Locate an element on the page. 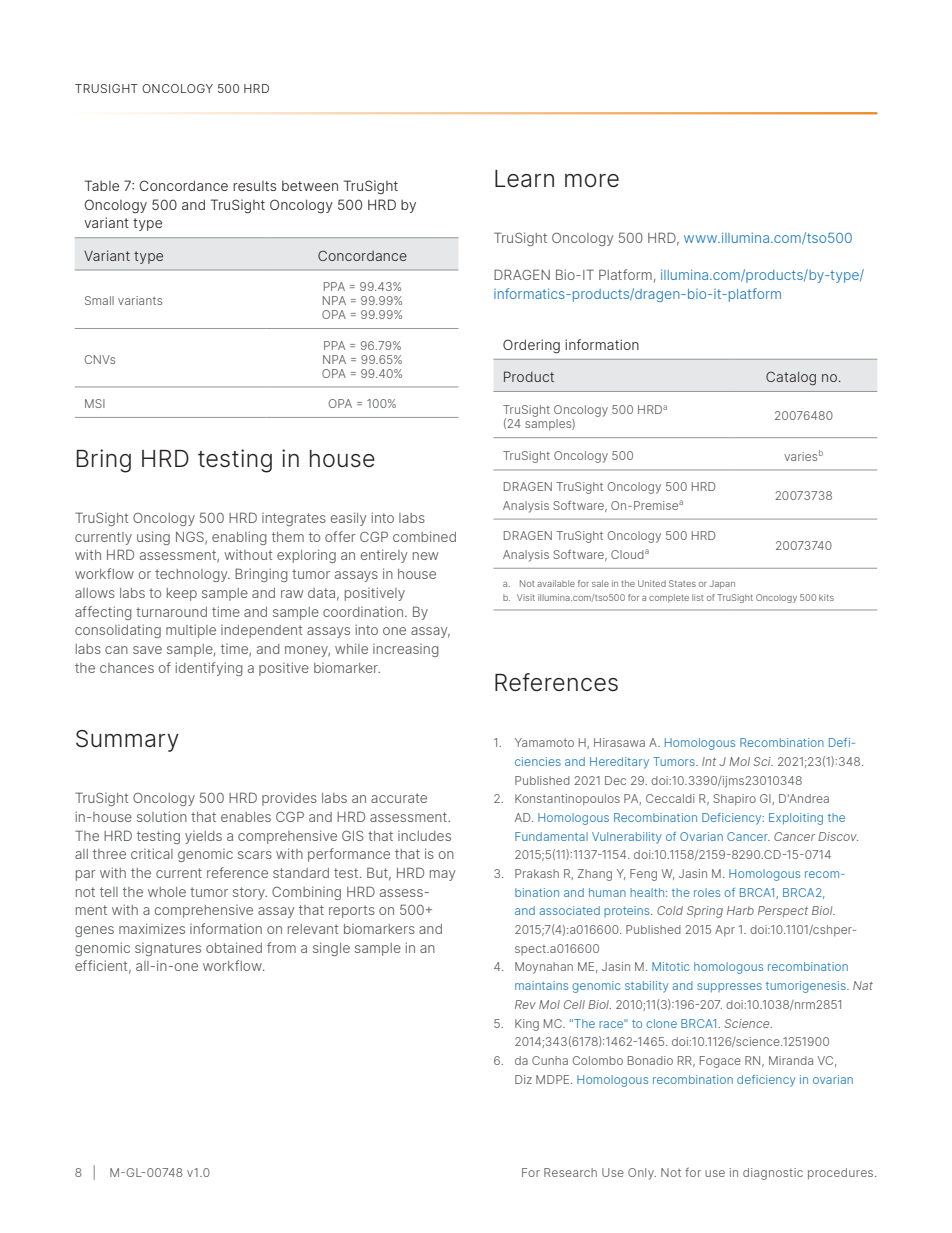 The width and height of the image is (952, 1233). Table is located at coordinates (102, 185).
